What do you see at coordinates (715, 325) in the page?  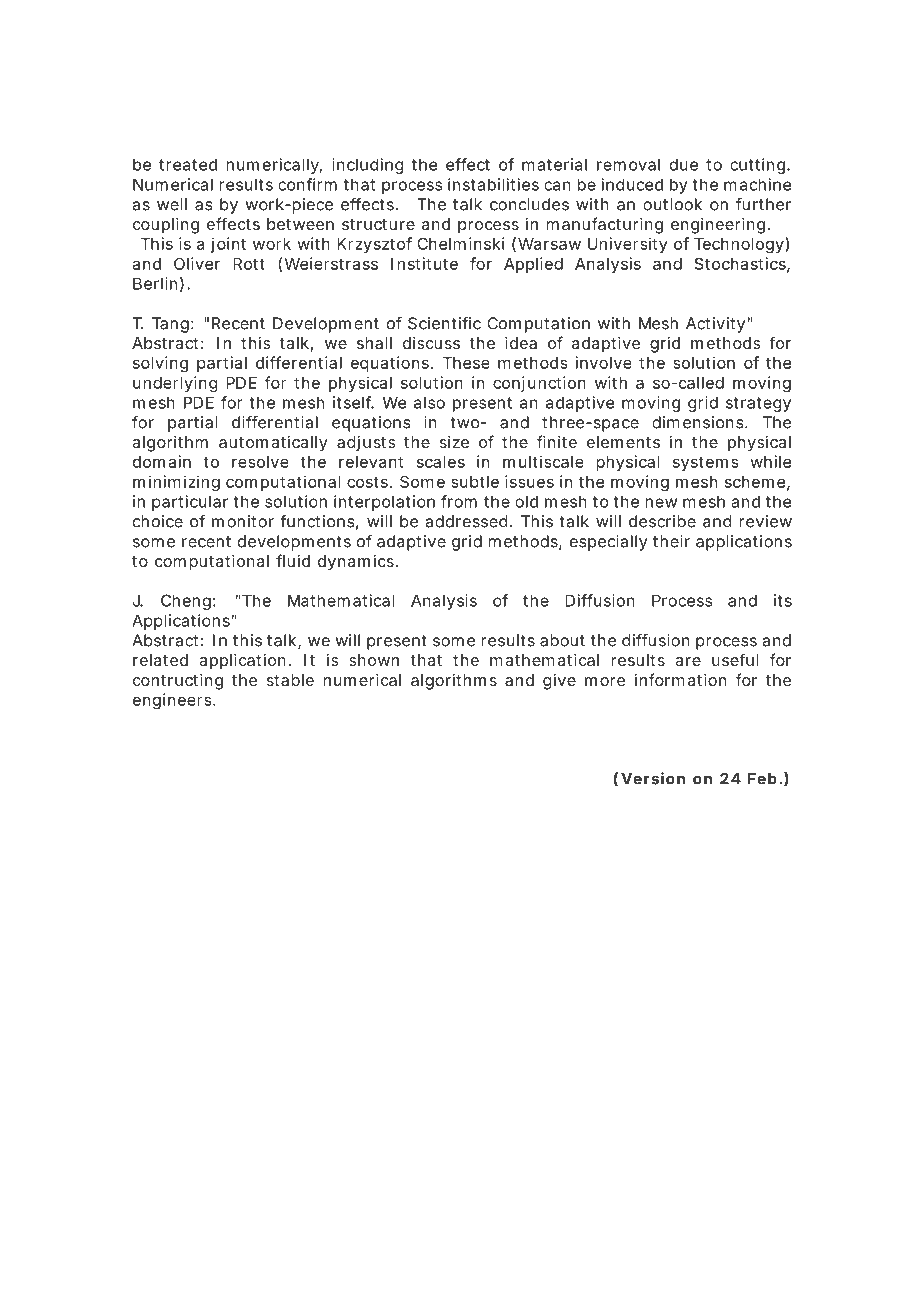 I see `Activity` at bounding box center [715, 325].
